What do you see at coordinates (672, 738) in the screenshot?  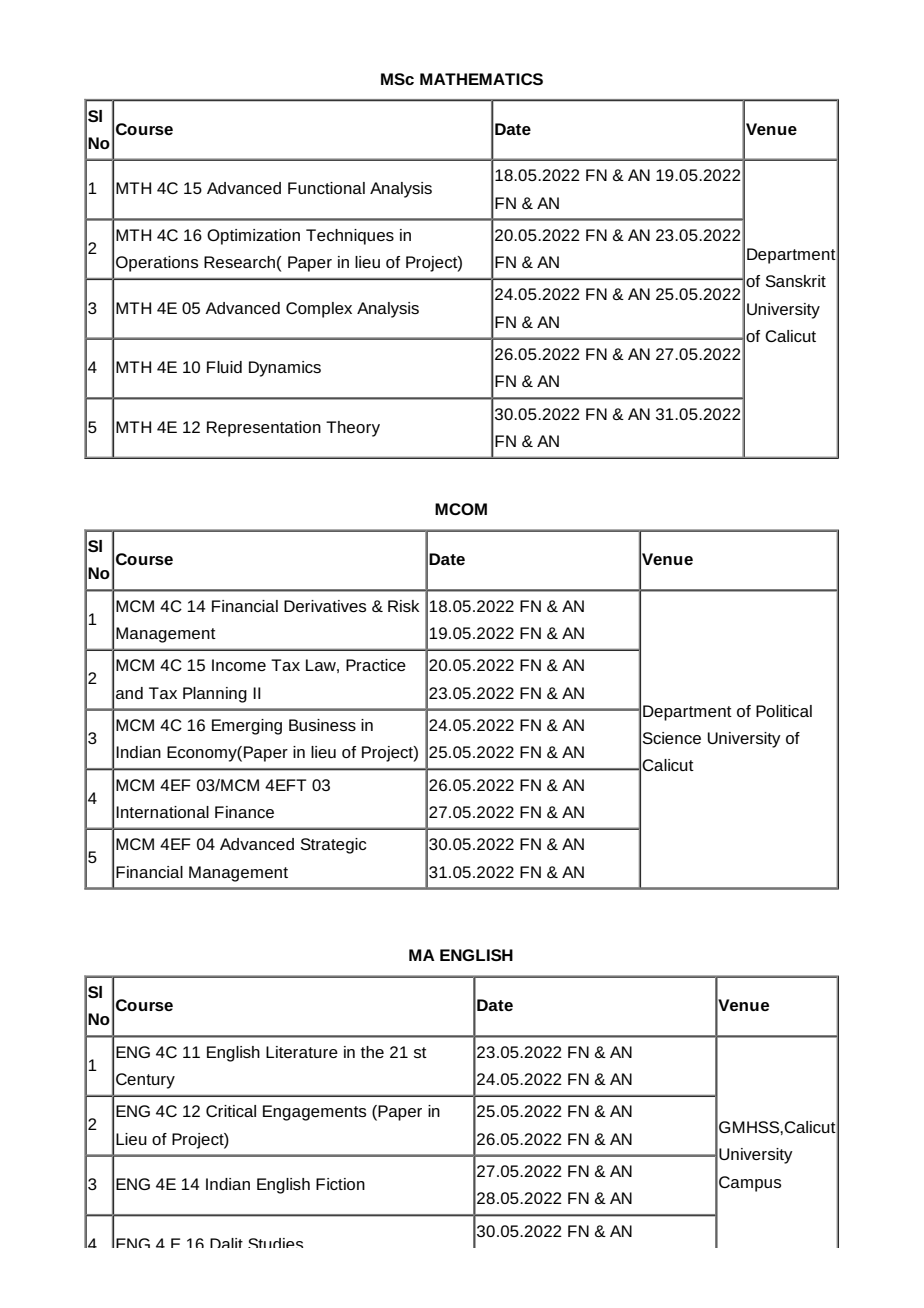 I see `Science` at bounding box center [672, 738].
